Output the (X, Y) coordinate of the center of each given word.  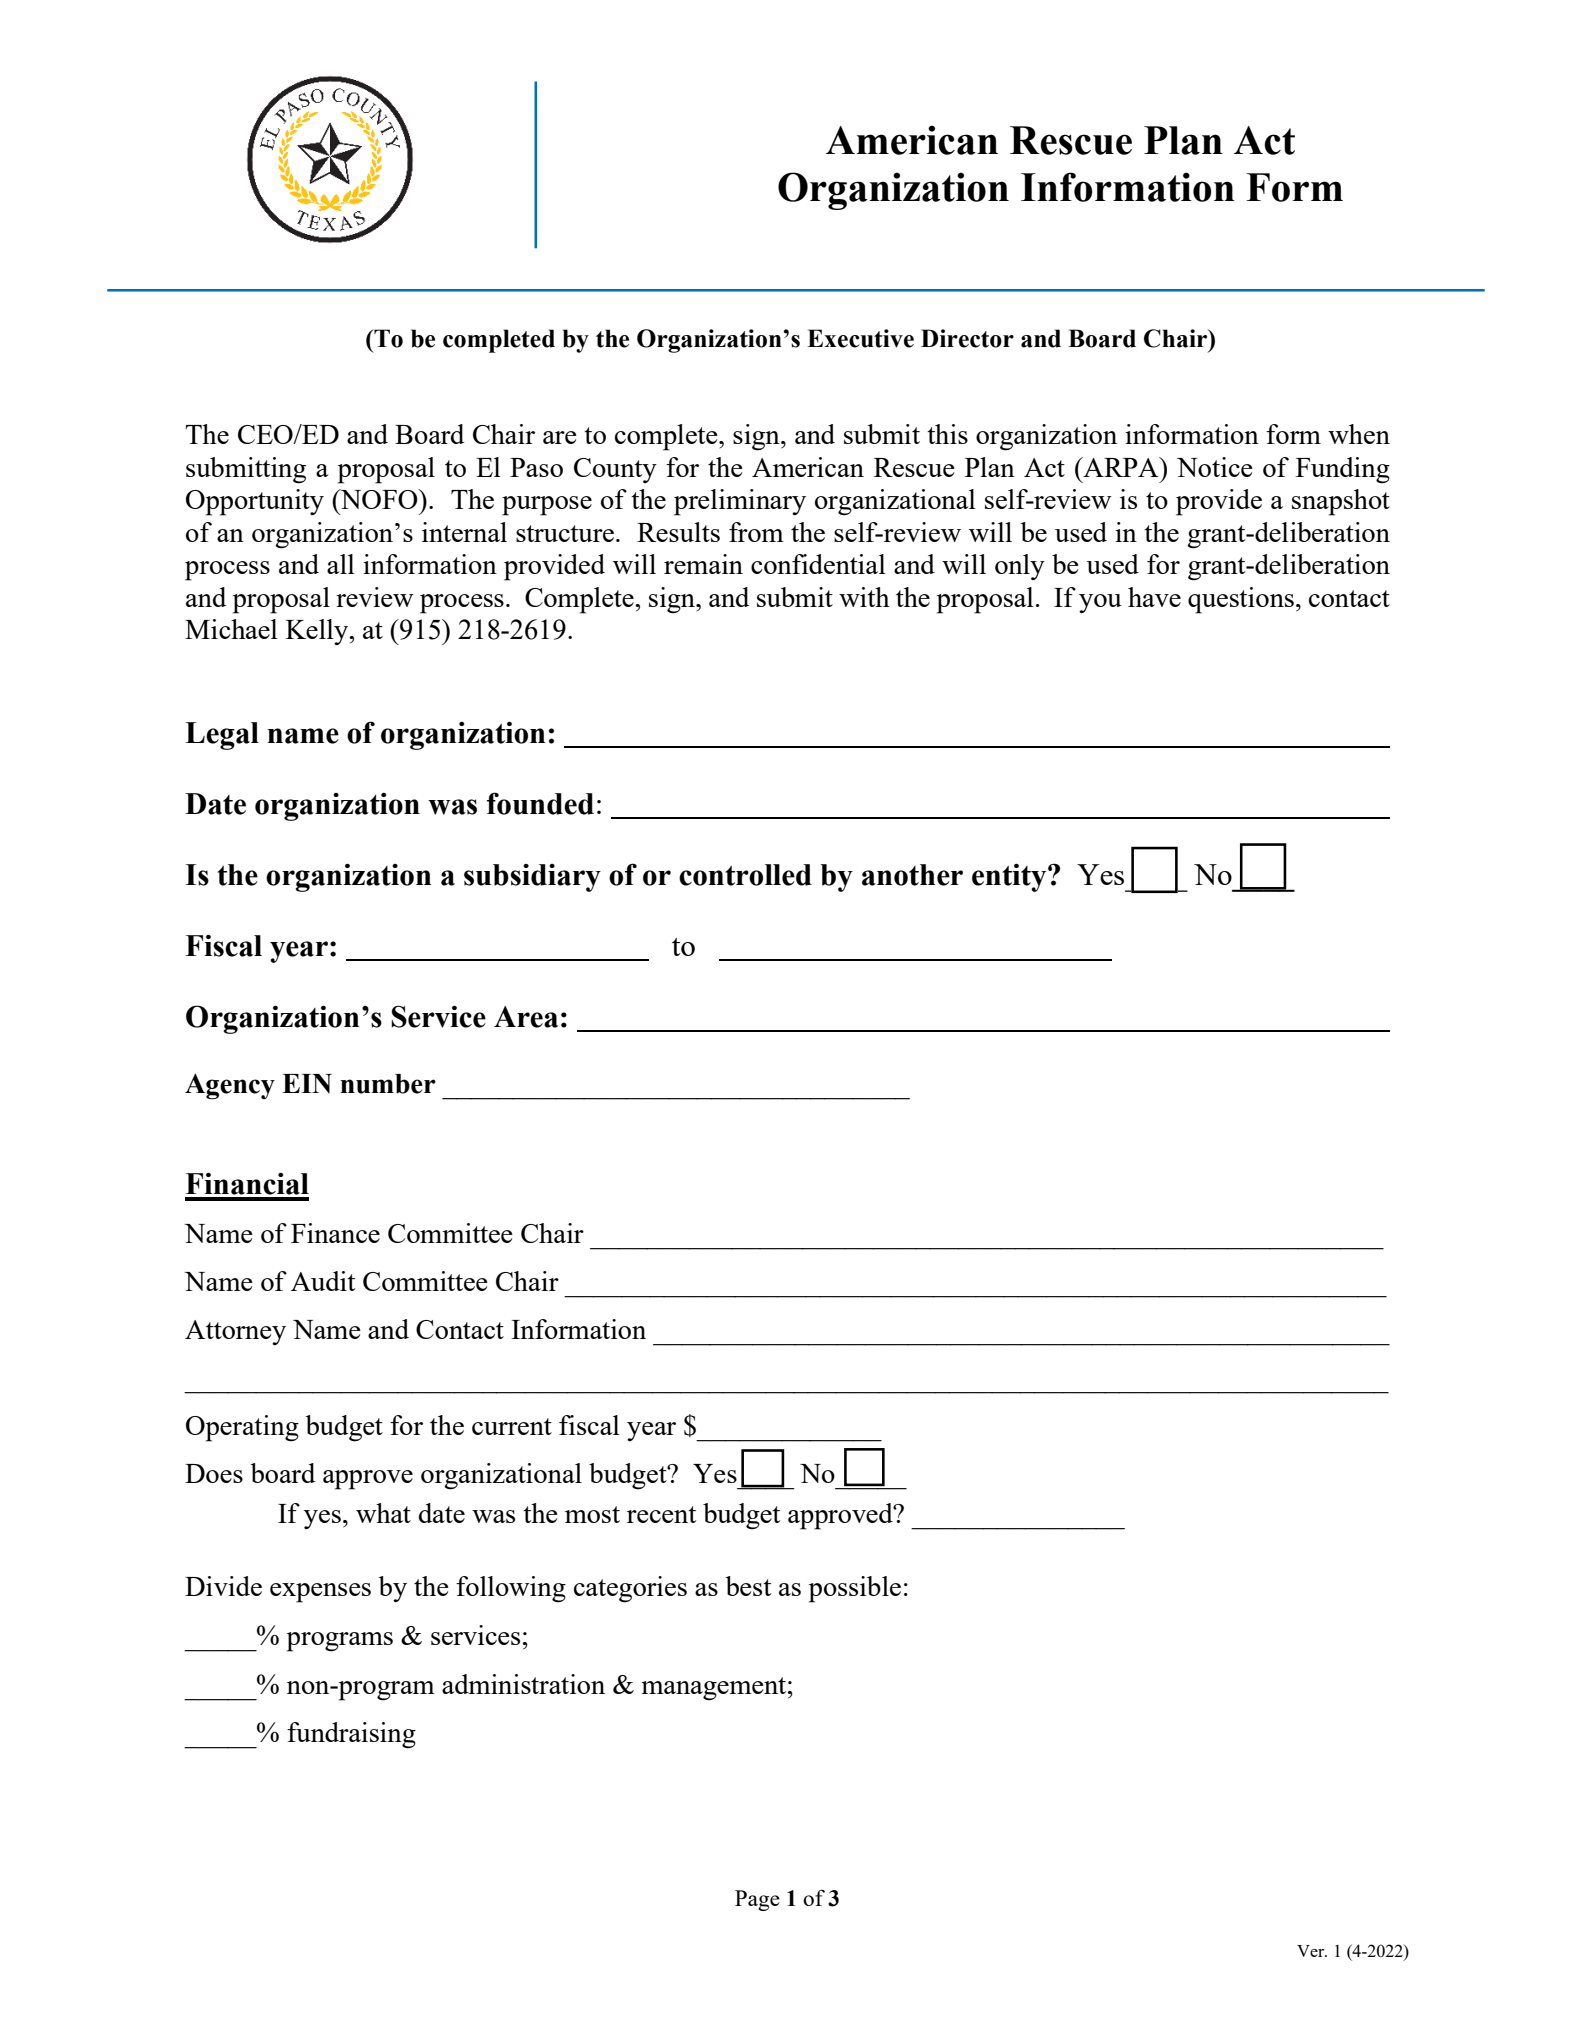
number (388, 1084)
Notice (1215, 467)
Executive (860, 338)
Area (526, 1017)
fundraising (351, 1735)
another (912, 875)
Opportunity (255, 502)
